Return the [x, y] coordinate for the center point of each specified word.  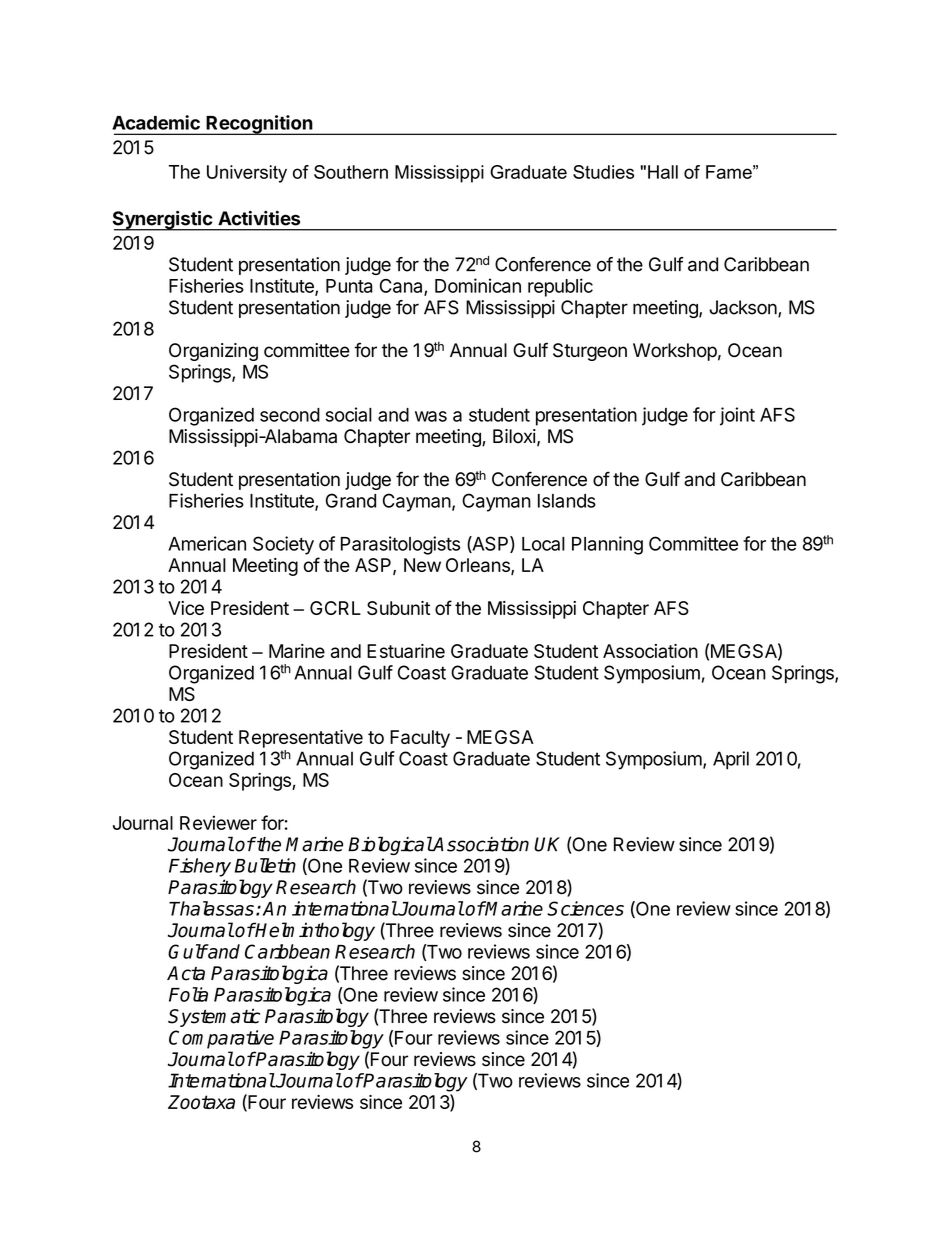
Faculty [420, 739]
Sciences [585, 908]
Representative [301, 739]
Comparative [221, 1039]
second [290, 415]
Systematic [214, 1017]
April [731, 760]
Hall [663, 172]
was [431, 416]
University [247, 174]
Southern [351, 172]
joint [737, 416]
